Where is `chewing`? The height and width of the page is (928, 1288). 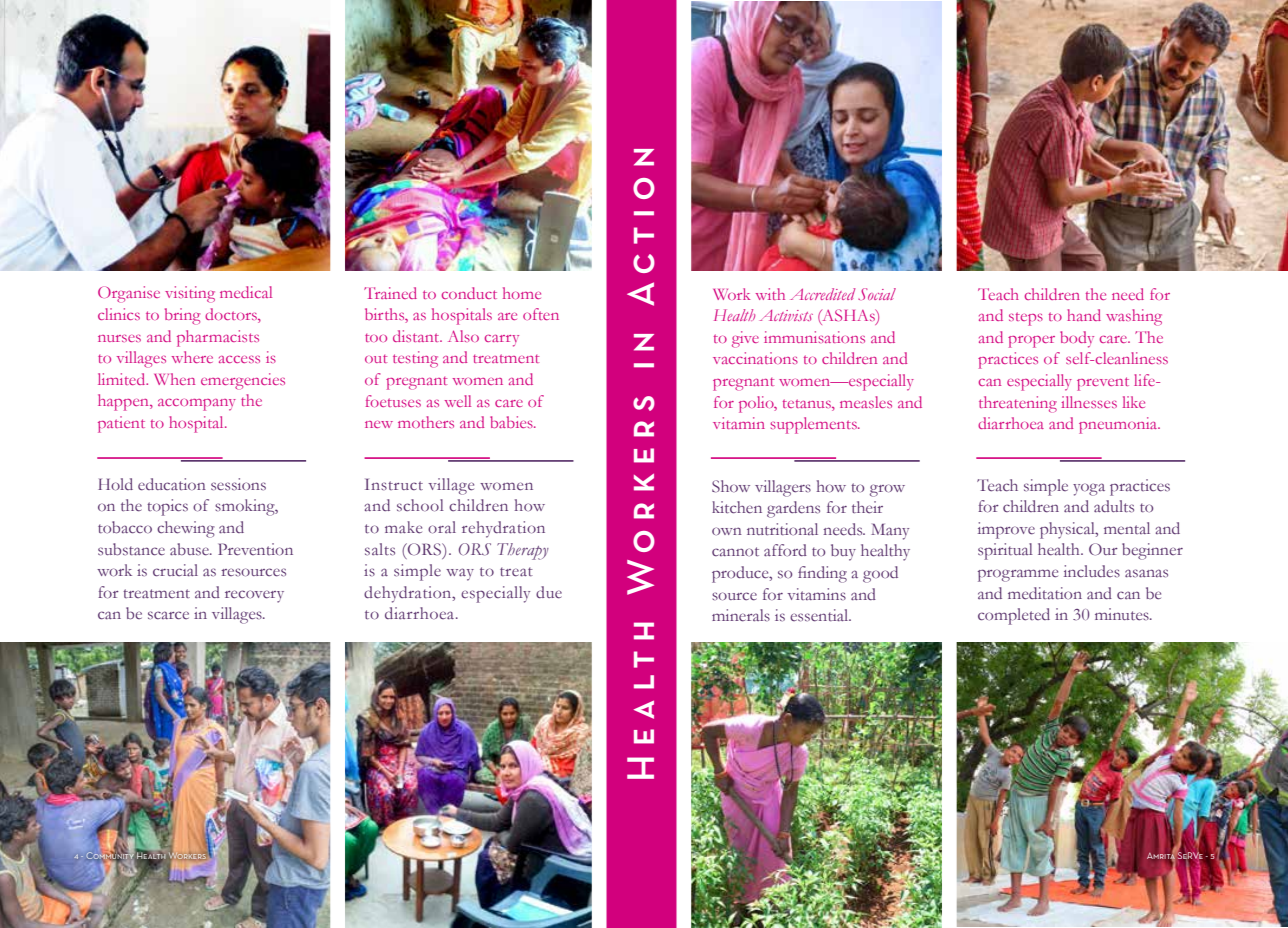 chewing is located at coordinates (186, 529).
